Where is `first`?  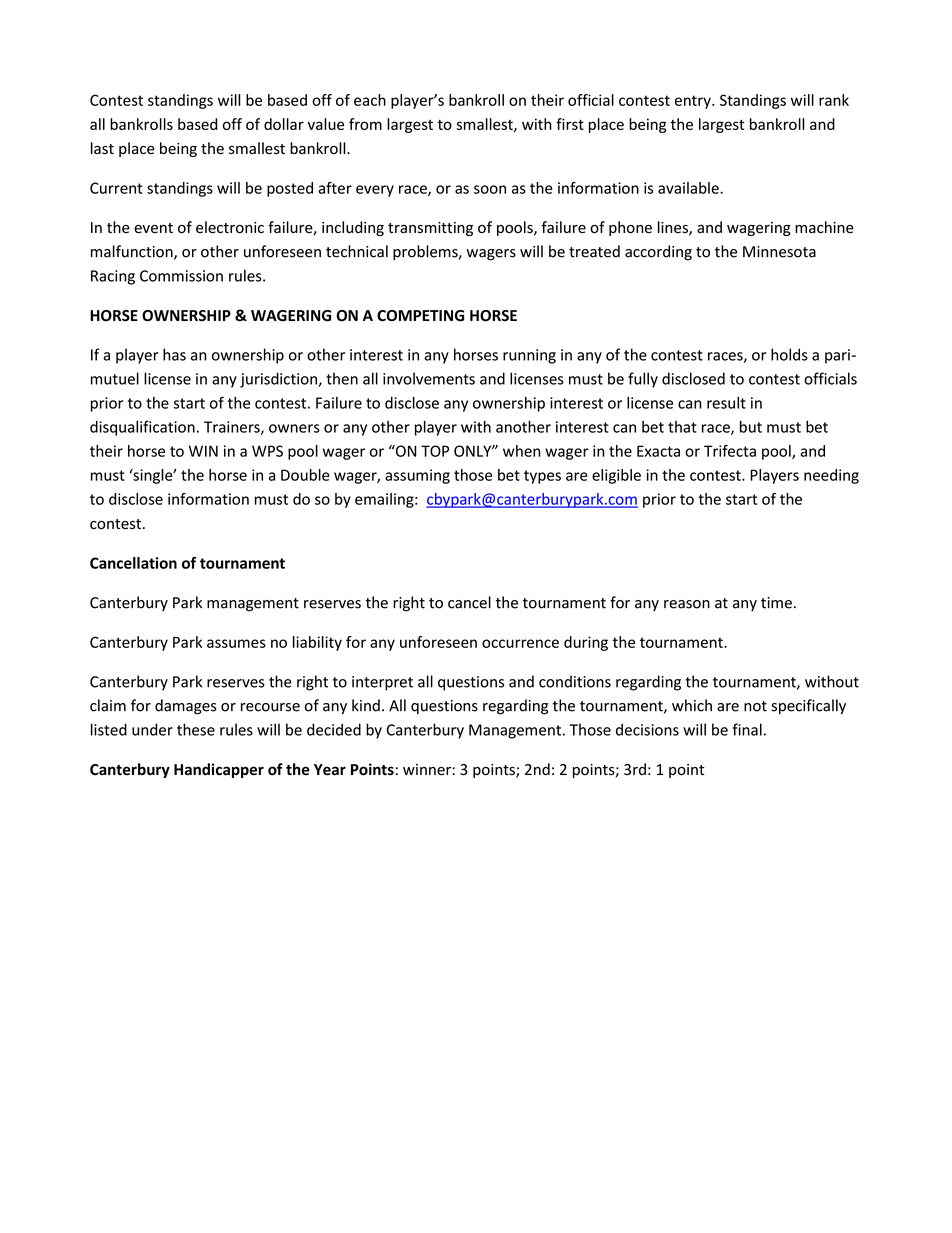 first is located at coordinates (570, 124).
